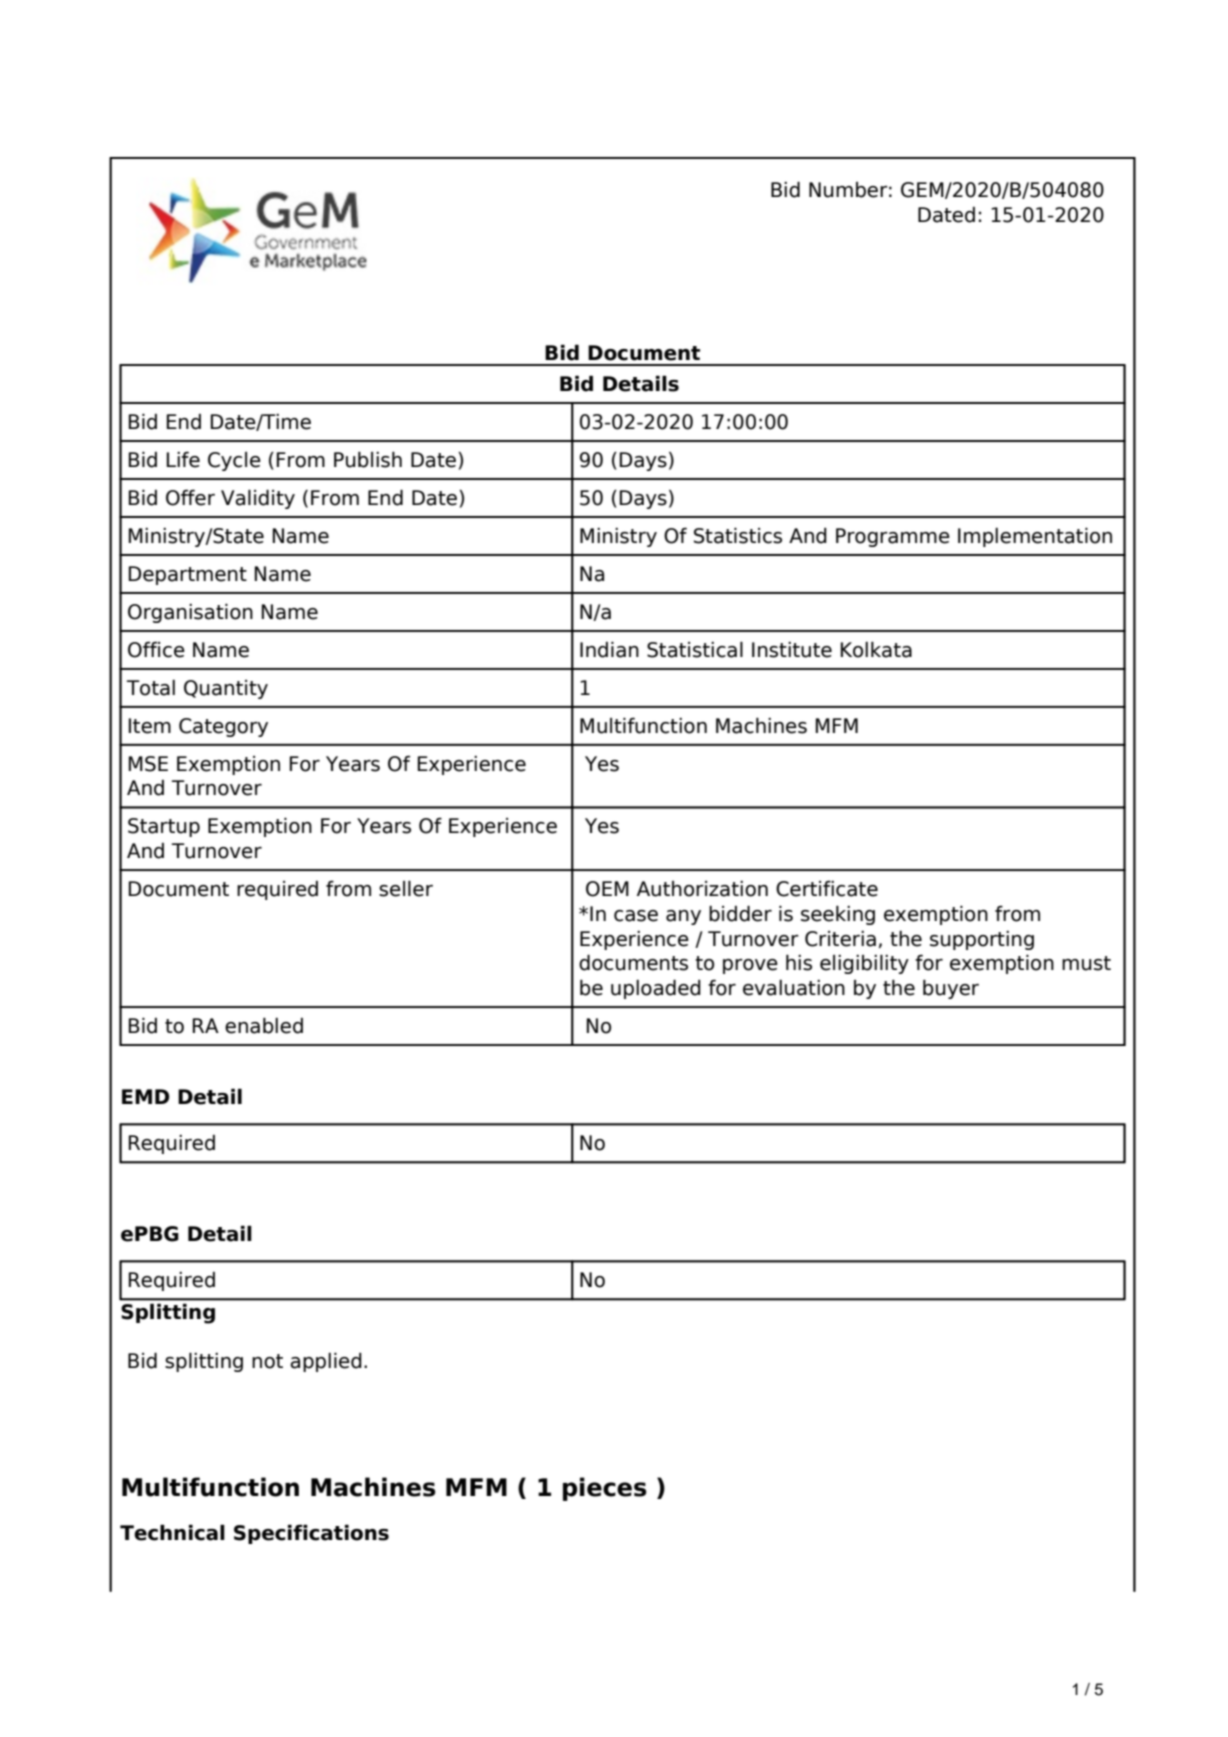  Describe the element at coordinates (145, 1096) in the screenshot. I see `EMD` at that location.
